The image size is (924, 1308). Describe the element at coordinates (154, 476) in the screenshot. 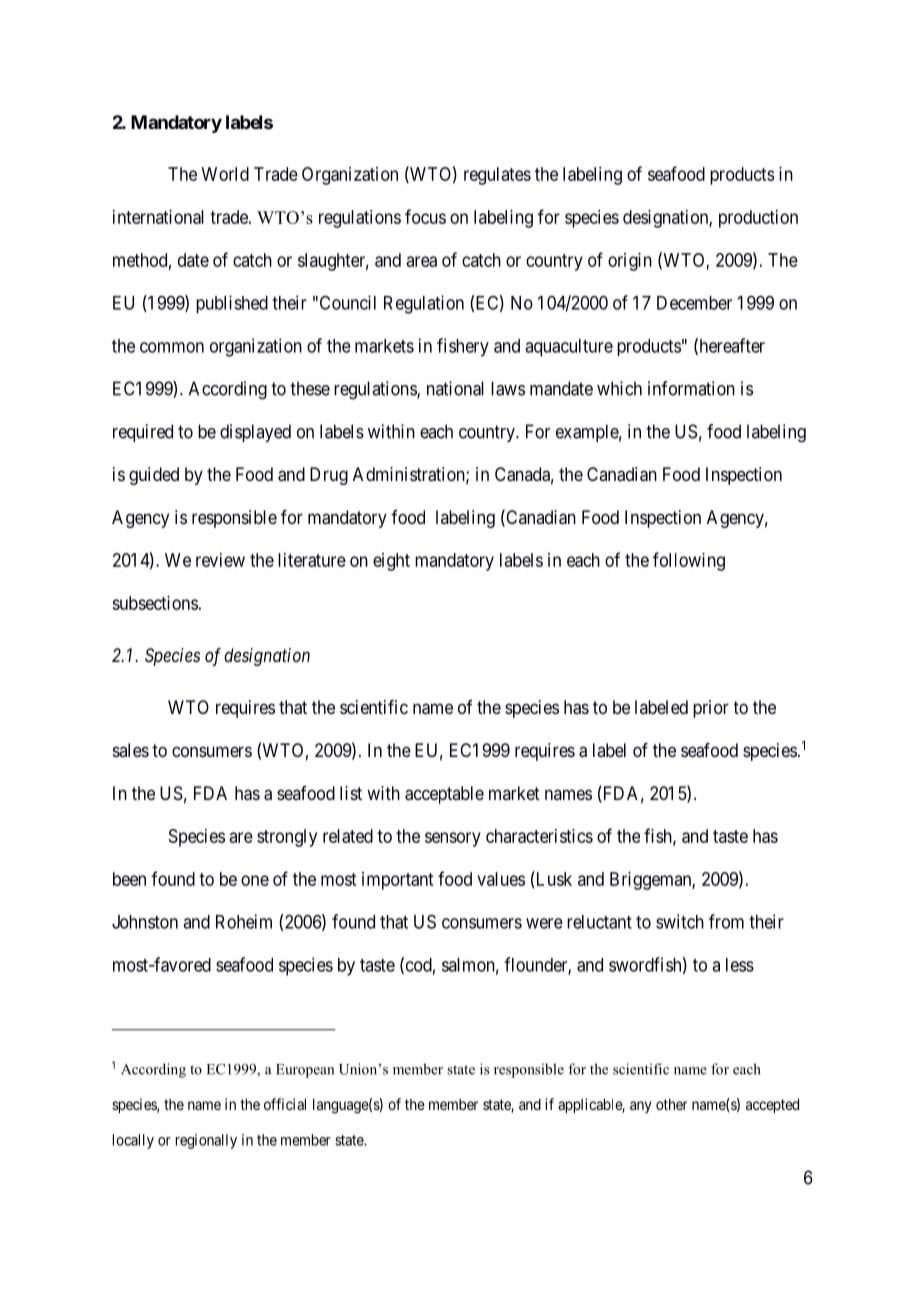

I see `guided` at that location.
